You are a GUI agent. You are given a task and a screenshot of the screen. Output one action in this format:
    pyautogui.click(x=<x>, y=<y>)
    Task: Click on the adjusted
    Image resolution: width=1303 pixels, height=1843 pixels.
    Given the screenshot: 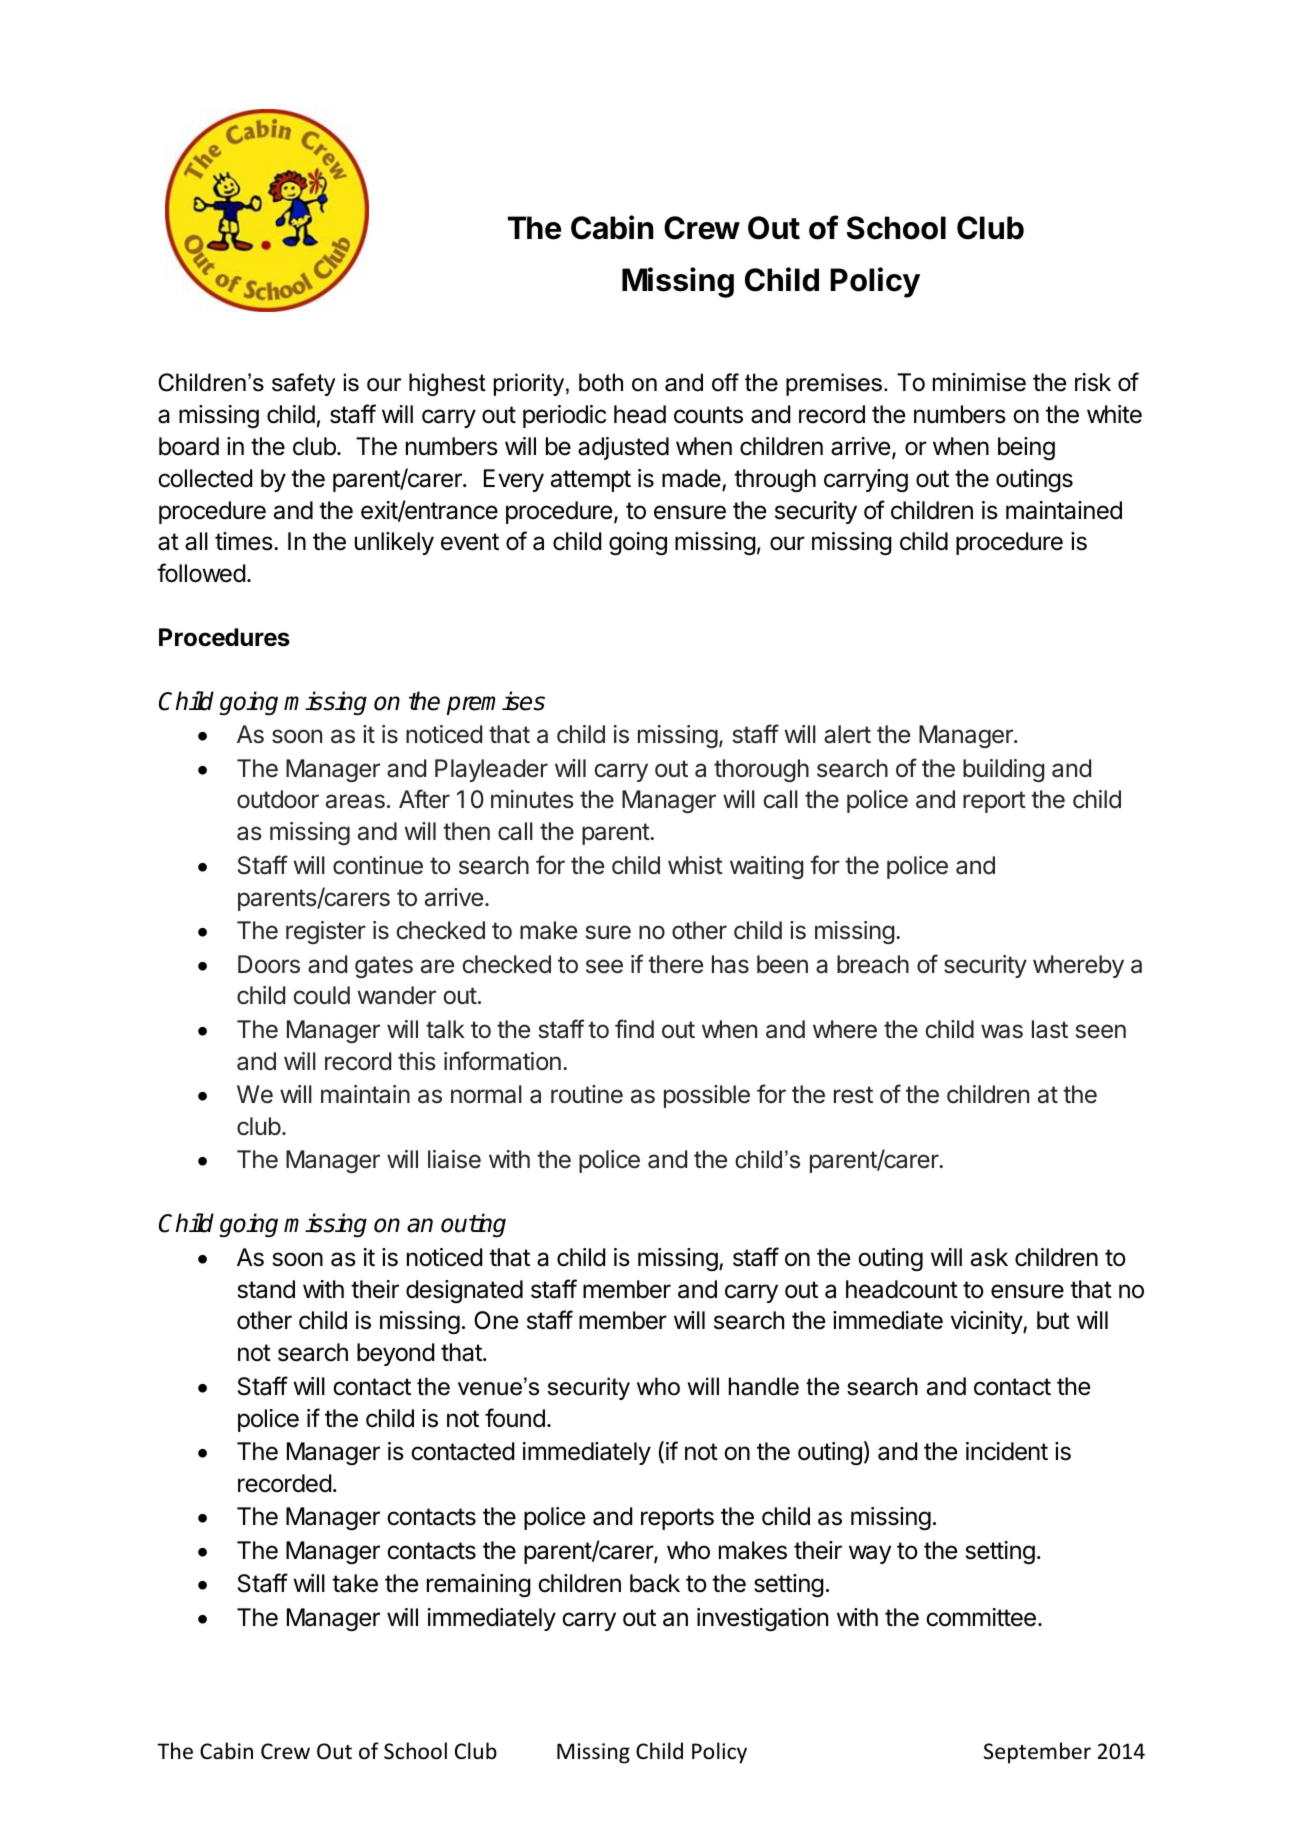 What is the action you would take?
    pyautogui.click(x=623, y=448)
